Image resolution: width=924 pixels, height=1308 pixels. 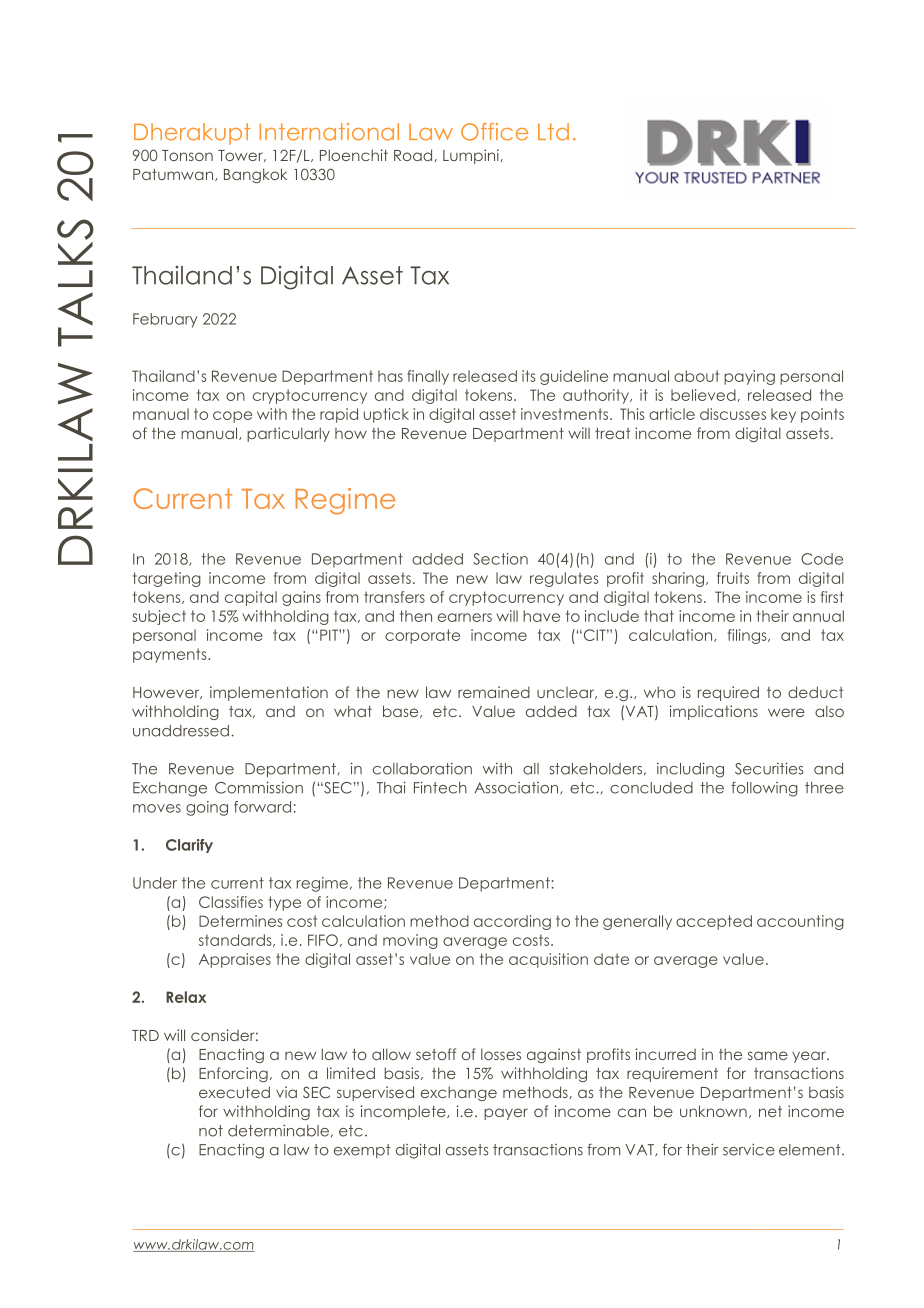 I want to click on going, so click(x=207, y=808).
